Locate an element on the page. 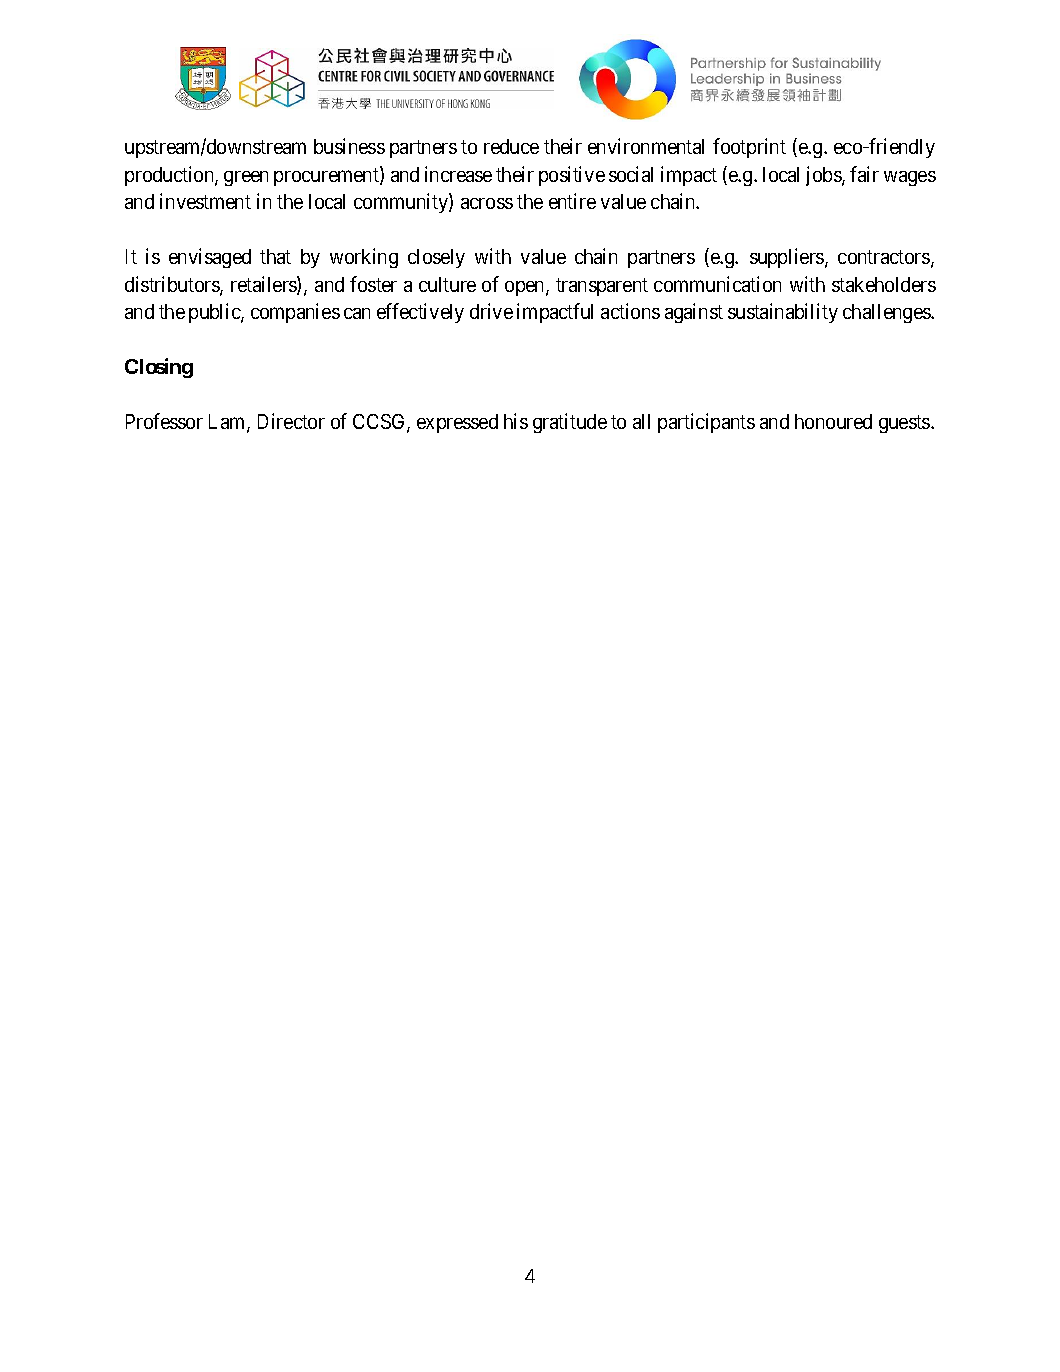 The width and height of the page is (1060, 1372). Lam is located at coordinates (228, 423).
